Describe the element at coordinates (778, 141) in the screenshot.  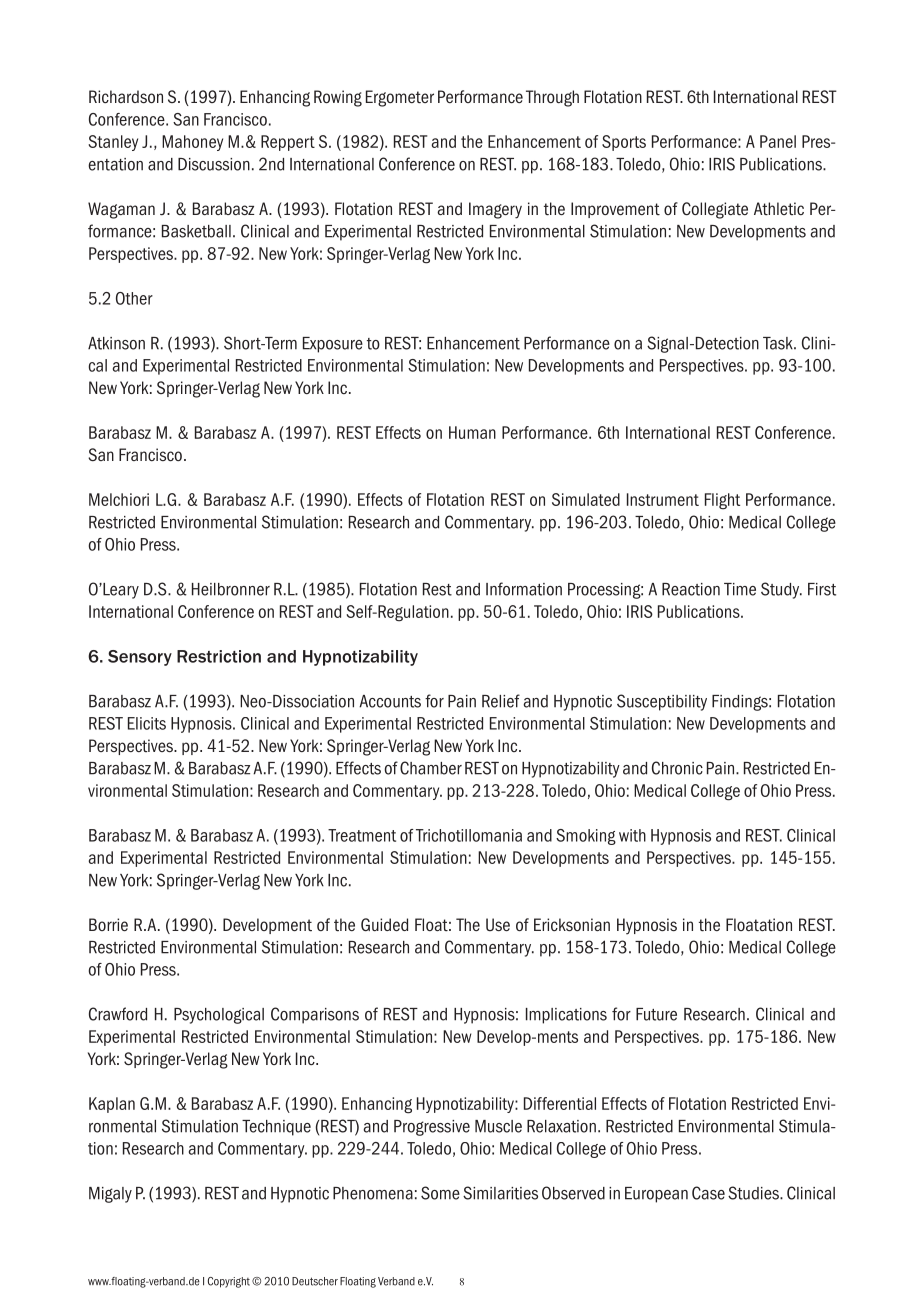
I see `Panel` at that location.
